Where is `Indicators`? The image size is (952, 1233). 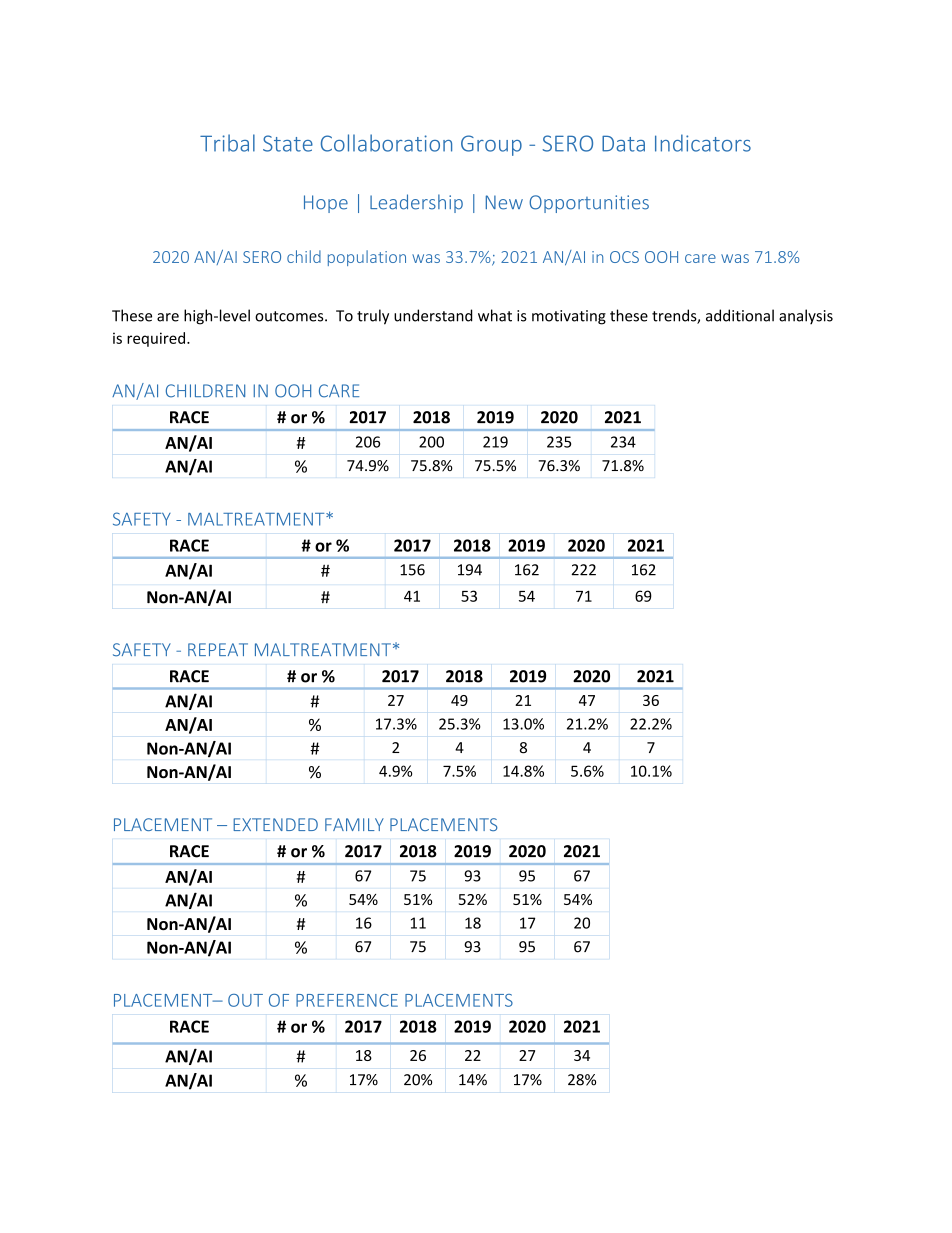
Indicators is located at coordinates (703, 143).
